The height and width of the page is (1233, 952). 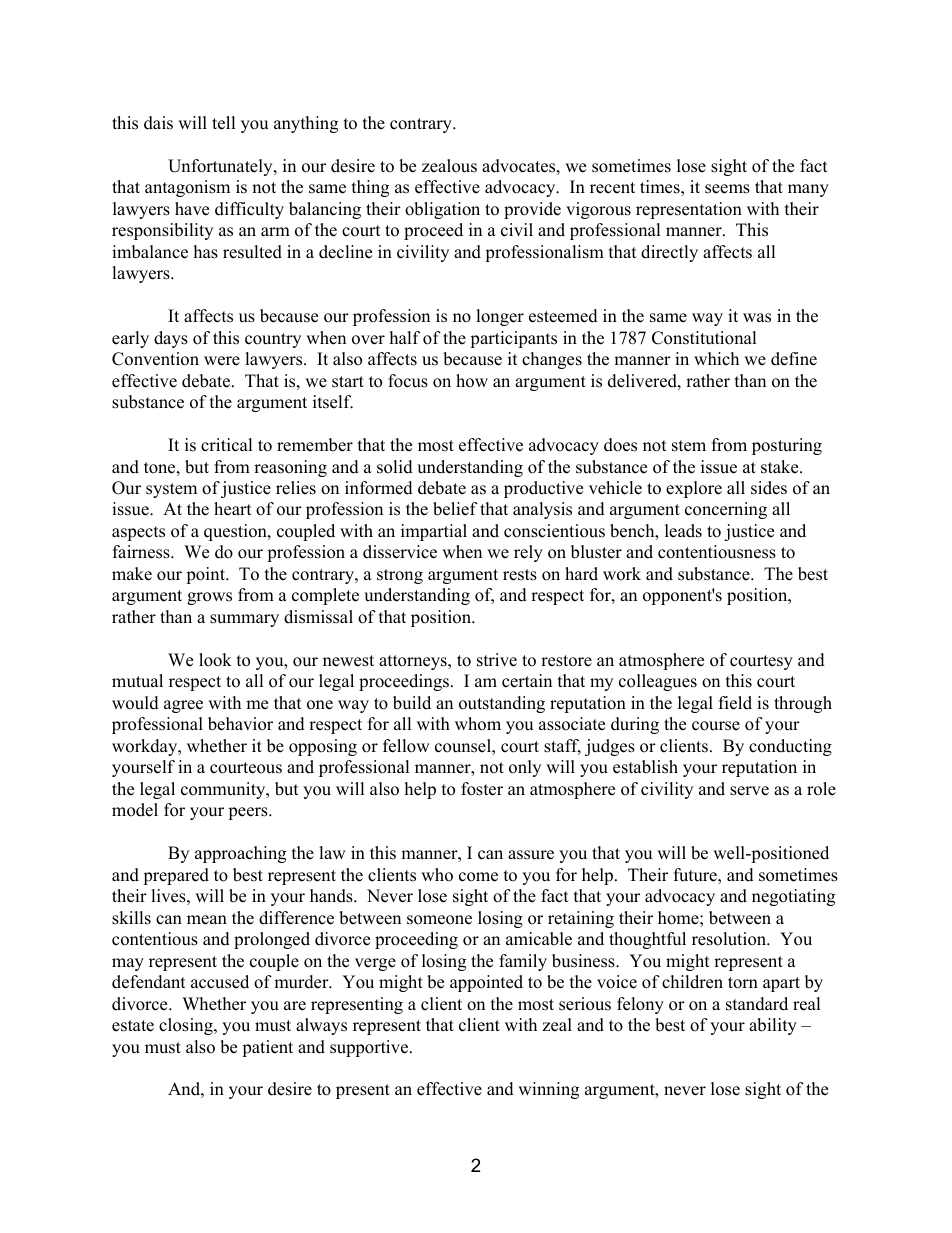 I want to click on grows, so click(x=209, y=598).
